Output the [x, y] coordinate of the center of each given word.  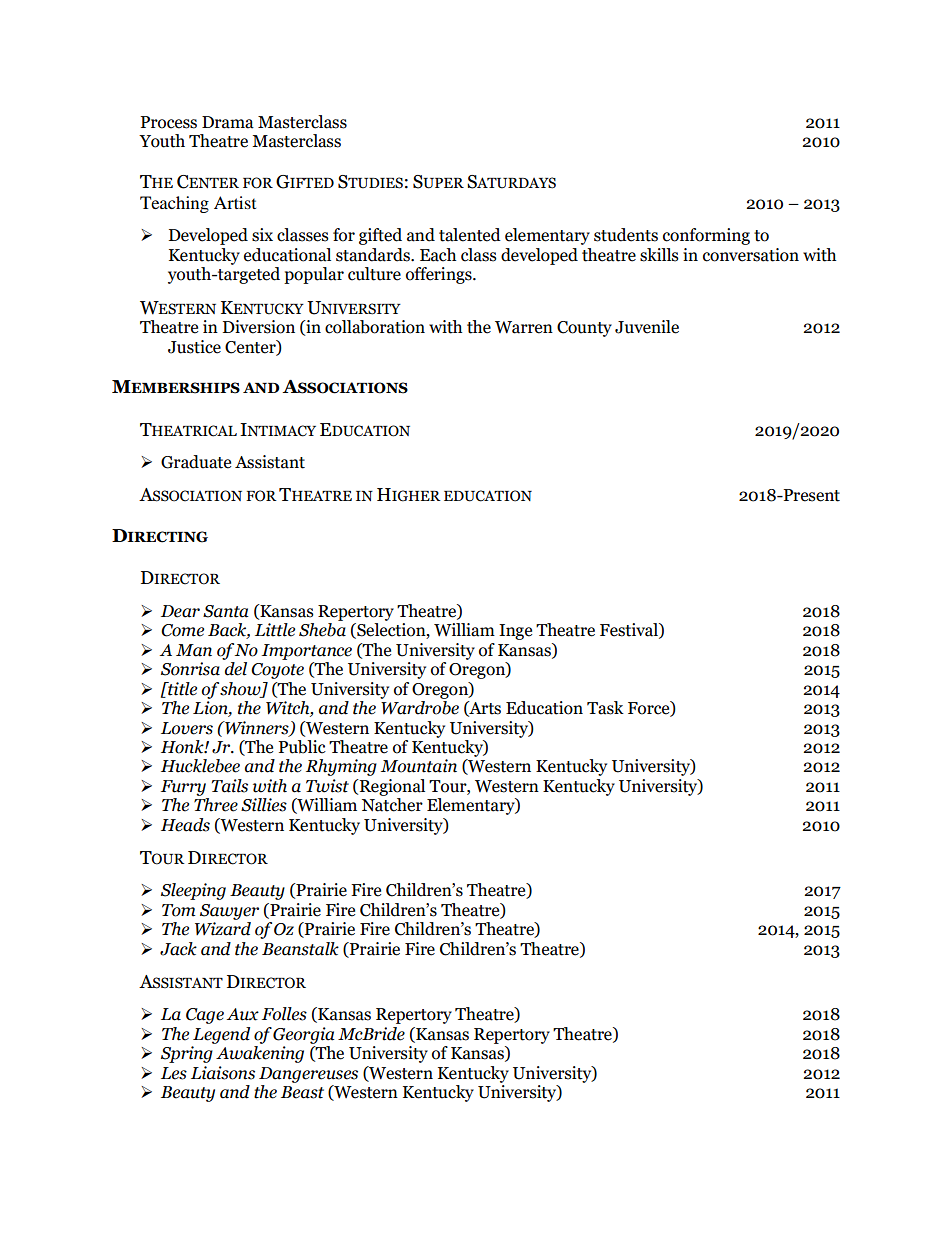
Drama [228, 122]
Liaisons [223, 1073]
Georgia [304, 1035]
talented [470, 235]
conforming [706, 236]
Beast [302, 1092]
